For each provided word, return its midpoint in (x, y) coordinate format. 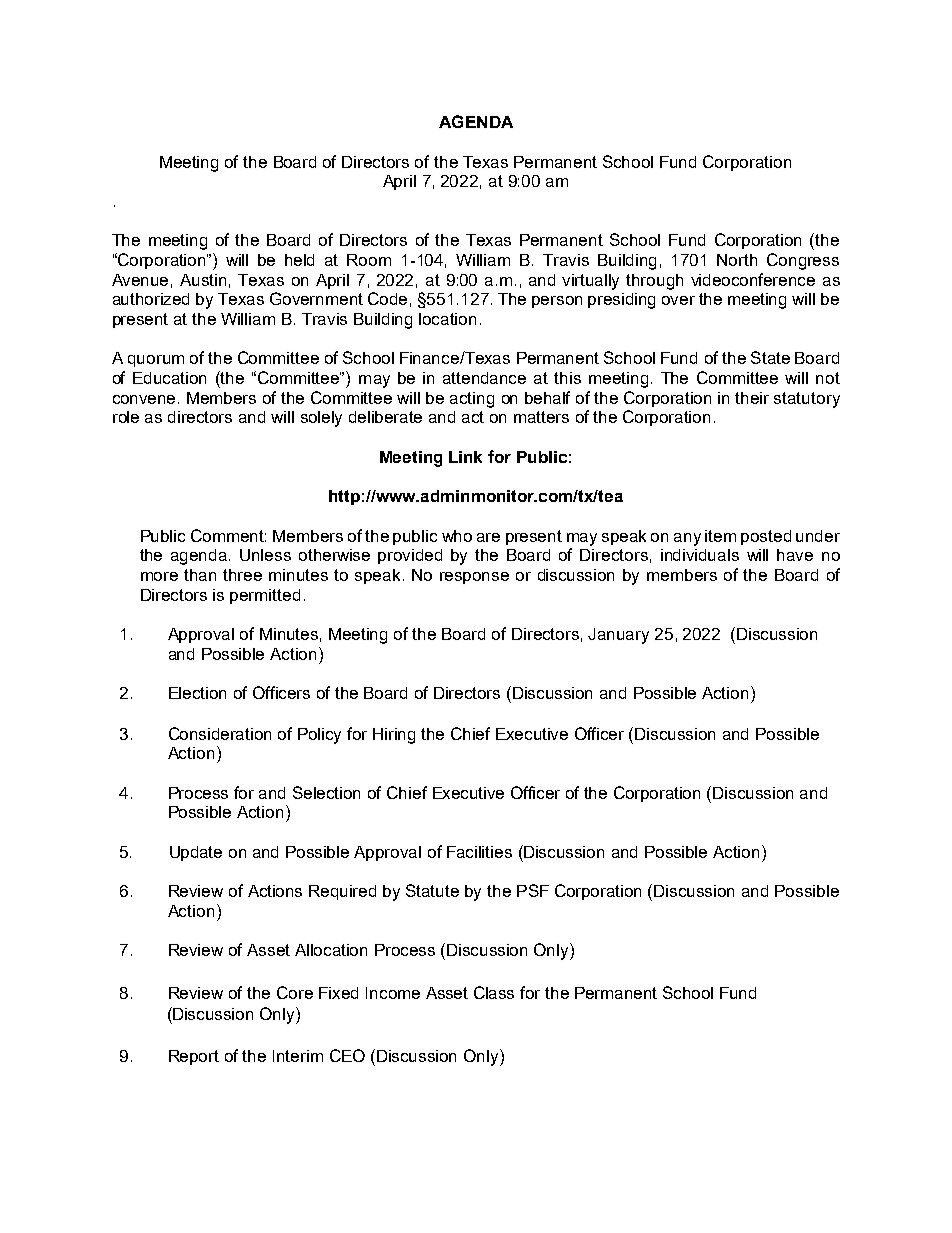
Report (194, 1057)
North (737, 260)
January (618, 636)
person (557, 302)
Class (494, 992)
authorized (151, 299)
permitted (265, 596)
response (474, 578)
